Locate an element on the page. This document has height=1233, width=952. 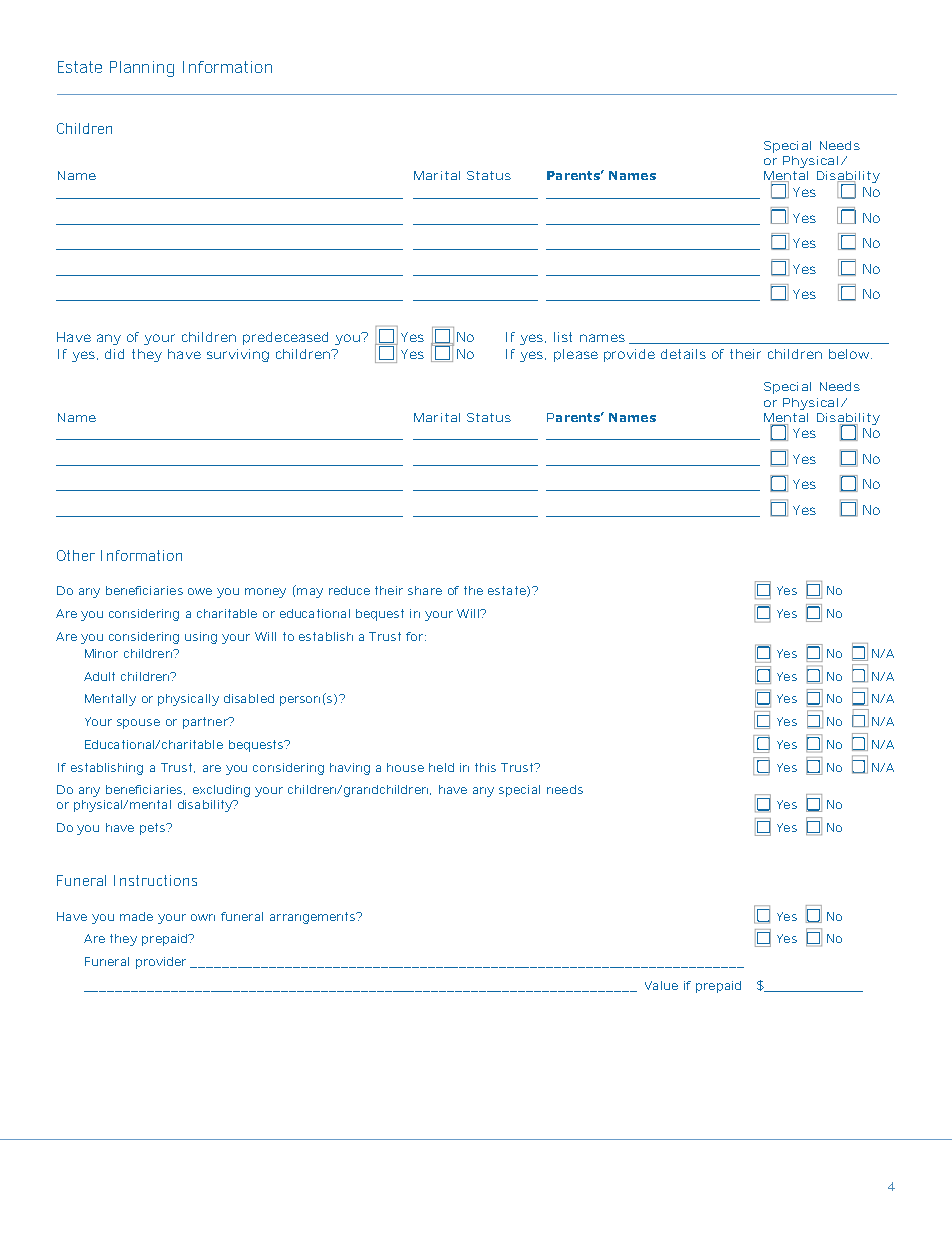
using is located at coordinates (201, 638).
